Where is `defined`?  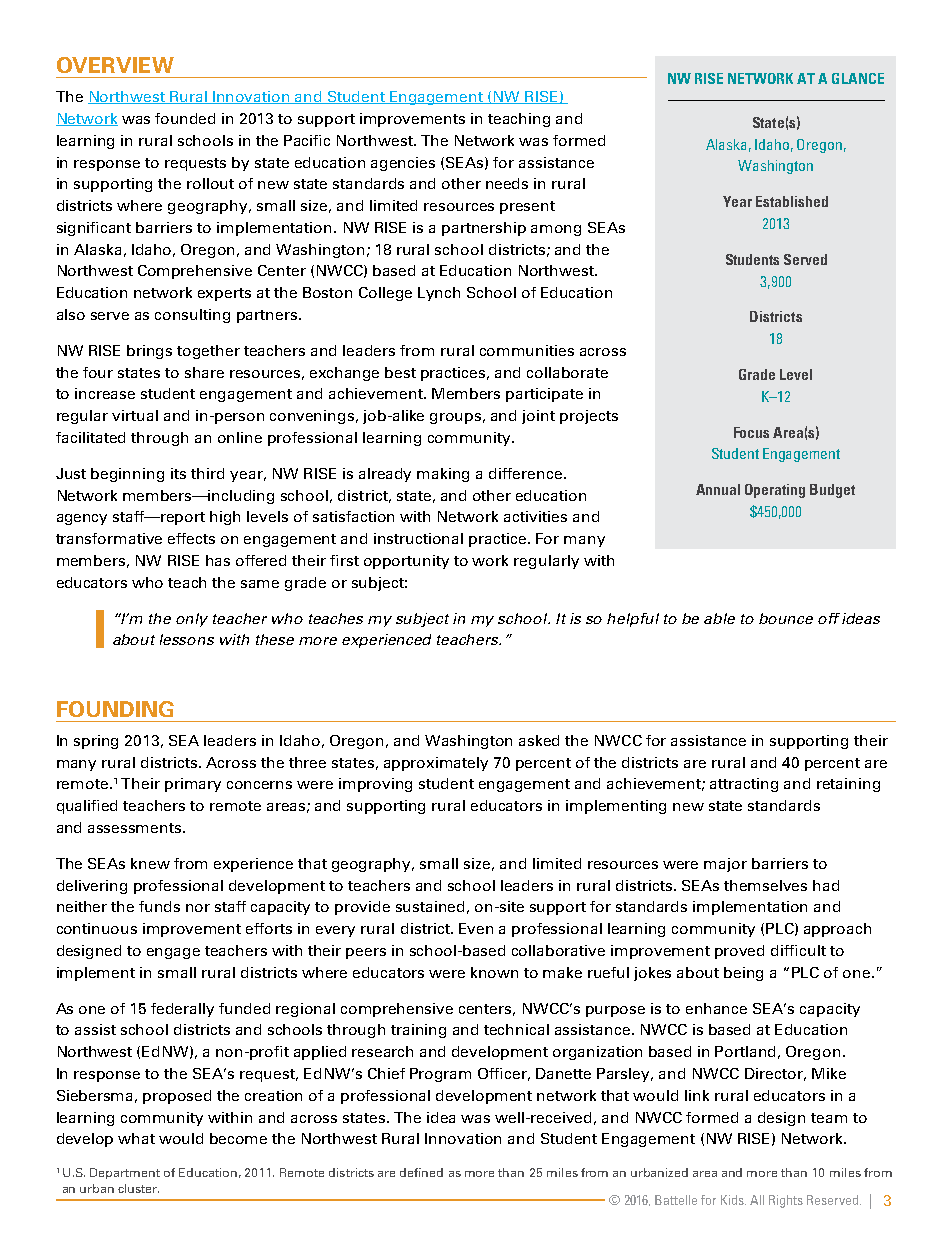
defined is located at coordinates (421, 1172).
